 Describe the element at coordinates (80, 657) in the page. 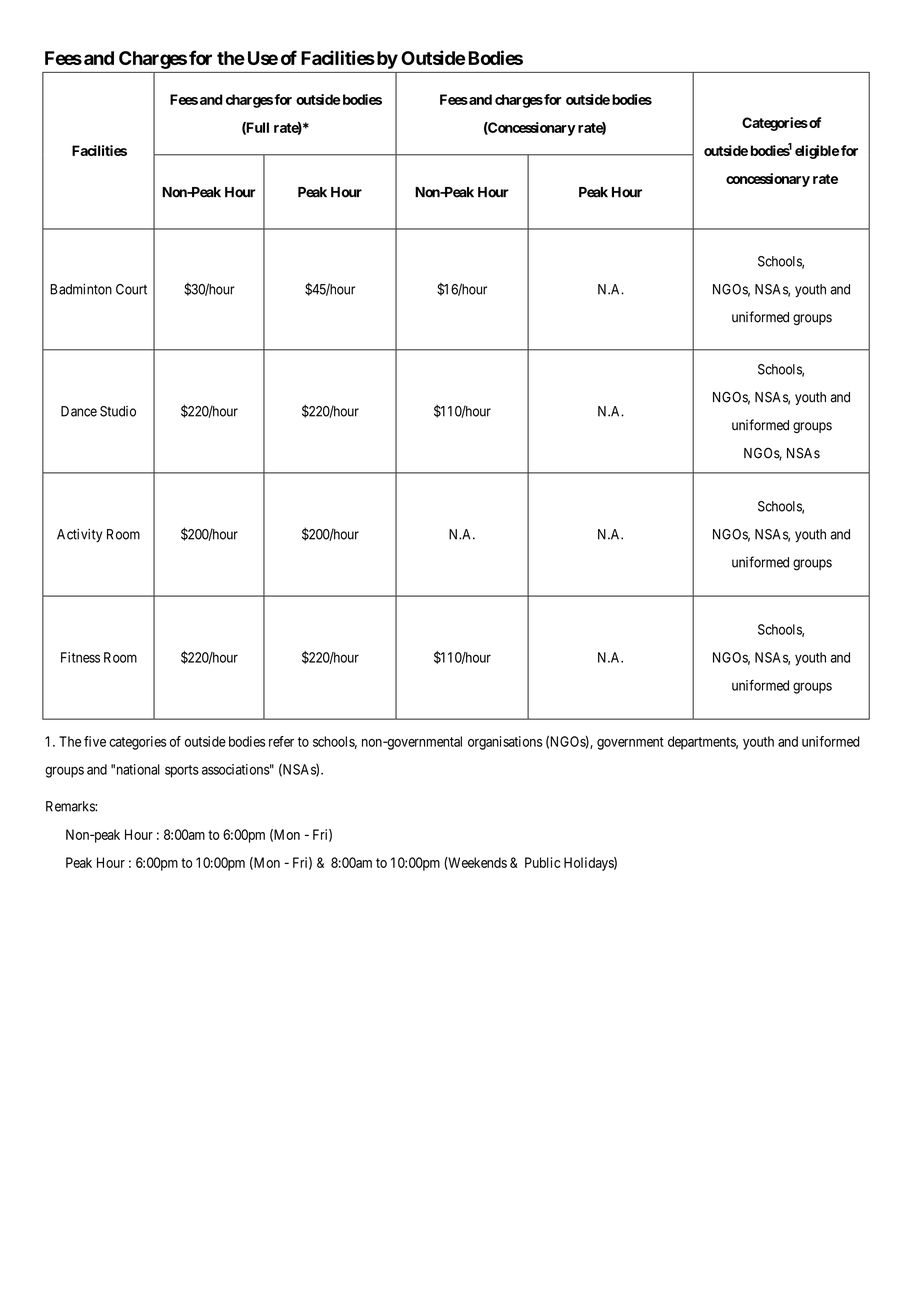

I see `Fitness` at that location.
